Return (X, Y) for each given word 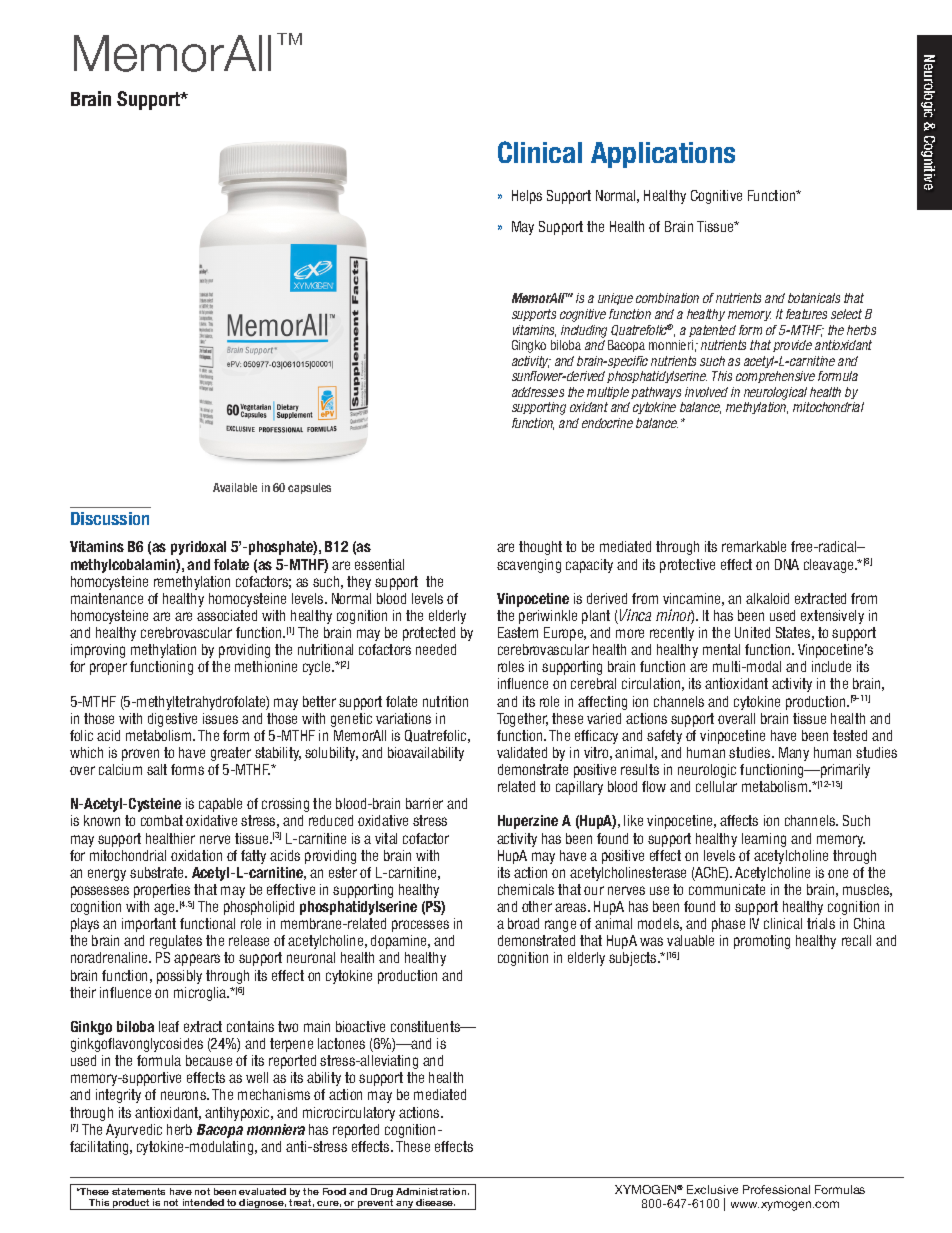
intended (203, 1202)
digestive (172, 720)
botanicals (814, 298)
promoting (762, 942)
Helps (527, 197)
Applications (663, 155)
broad (523, 923)
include (831, 666)
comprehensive (775, 377)
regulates (176, 942)
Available (235, 487)
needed (436, 649)
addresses (538, 392)
